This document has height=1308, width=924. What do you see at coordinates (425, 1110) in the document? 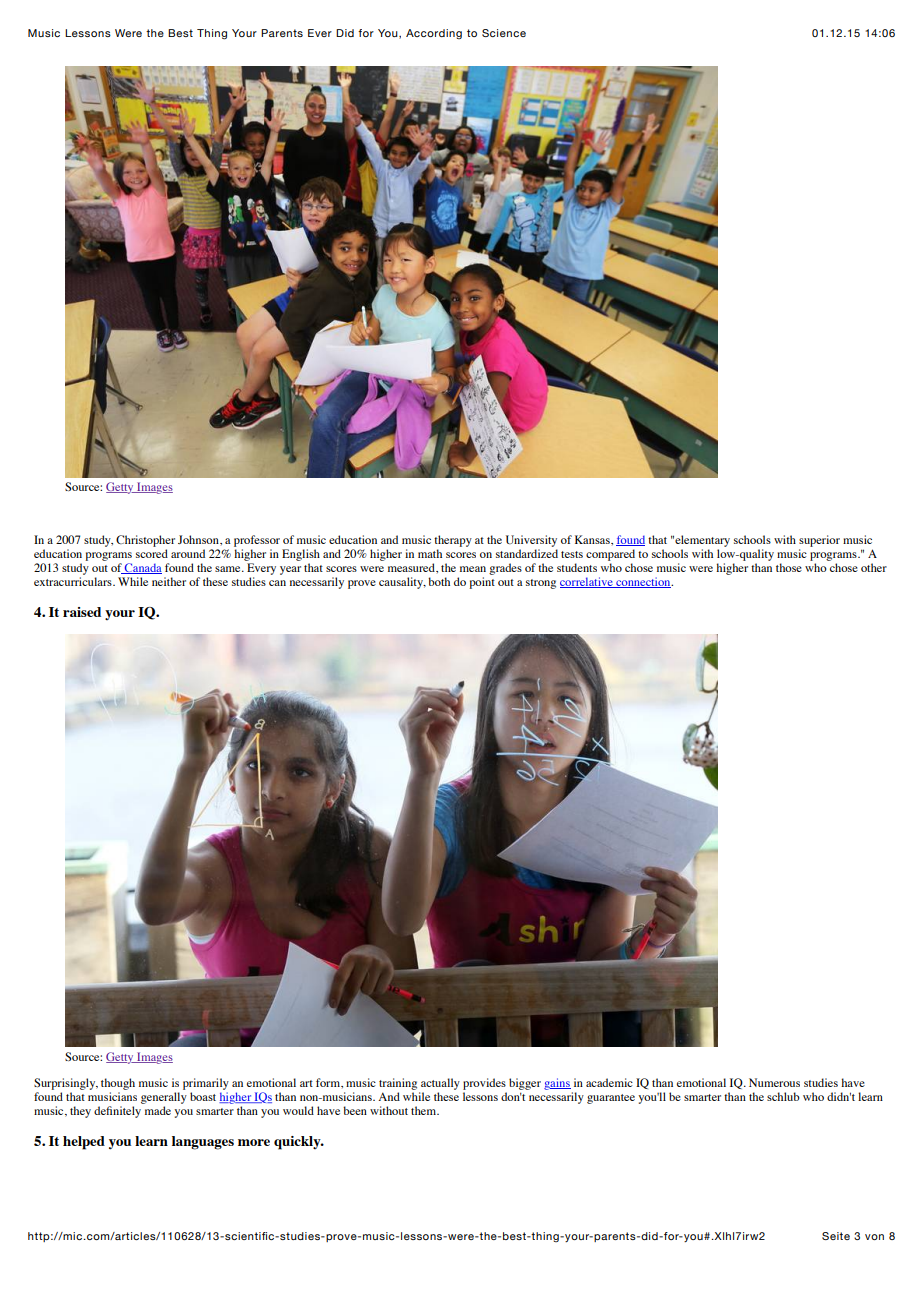
I see `them` at bounding box center [425, 1110].
